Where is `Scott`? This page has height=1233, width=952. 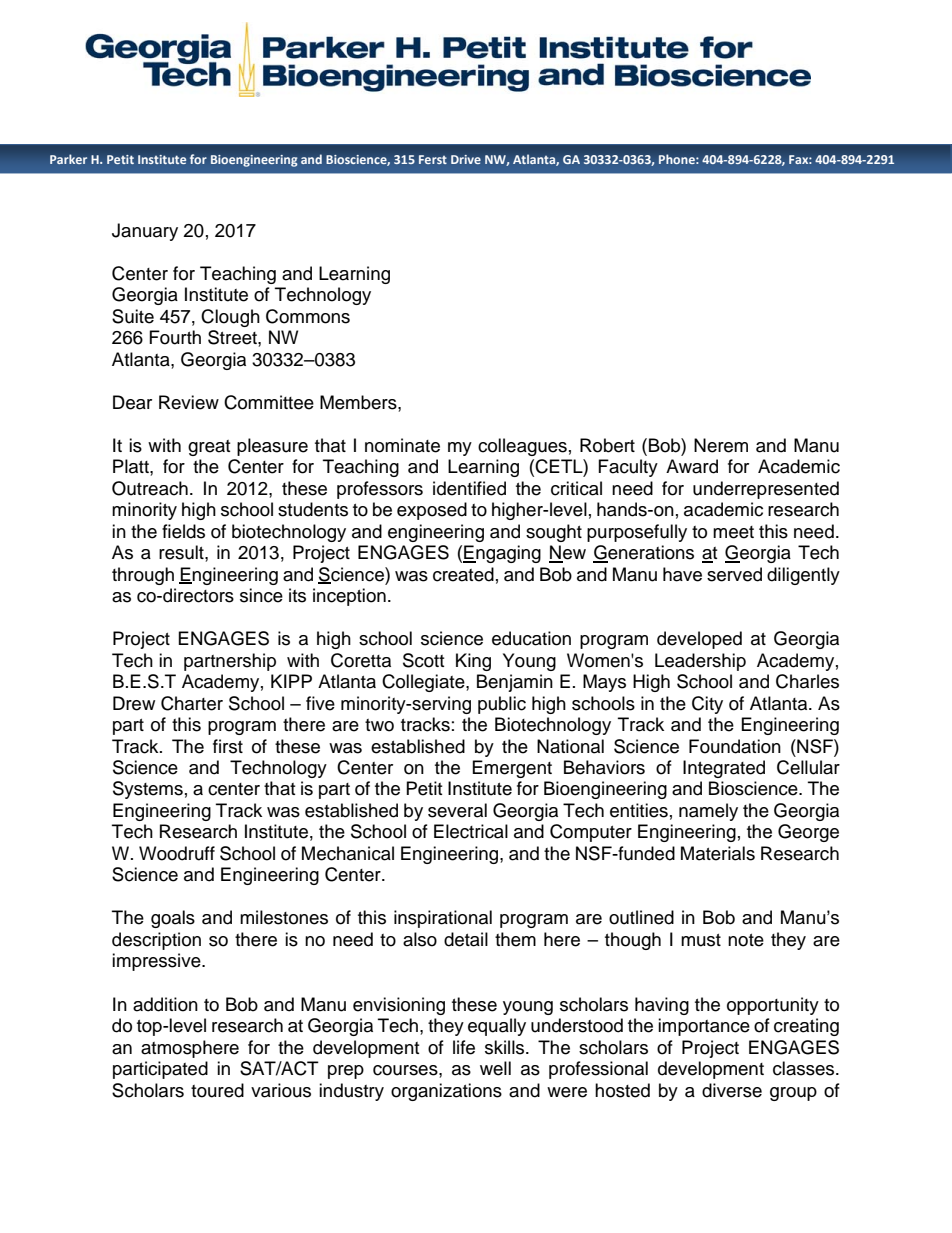 Scott is located at coordinates (423, 660).
